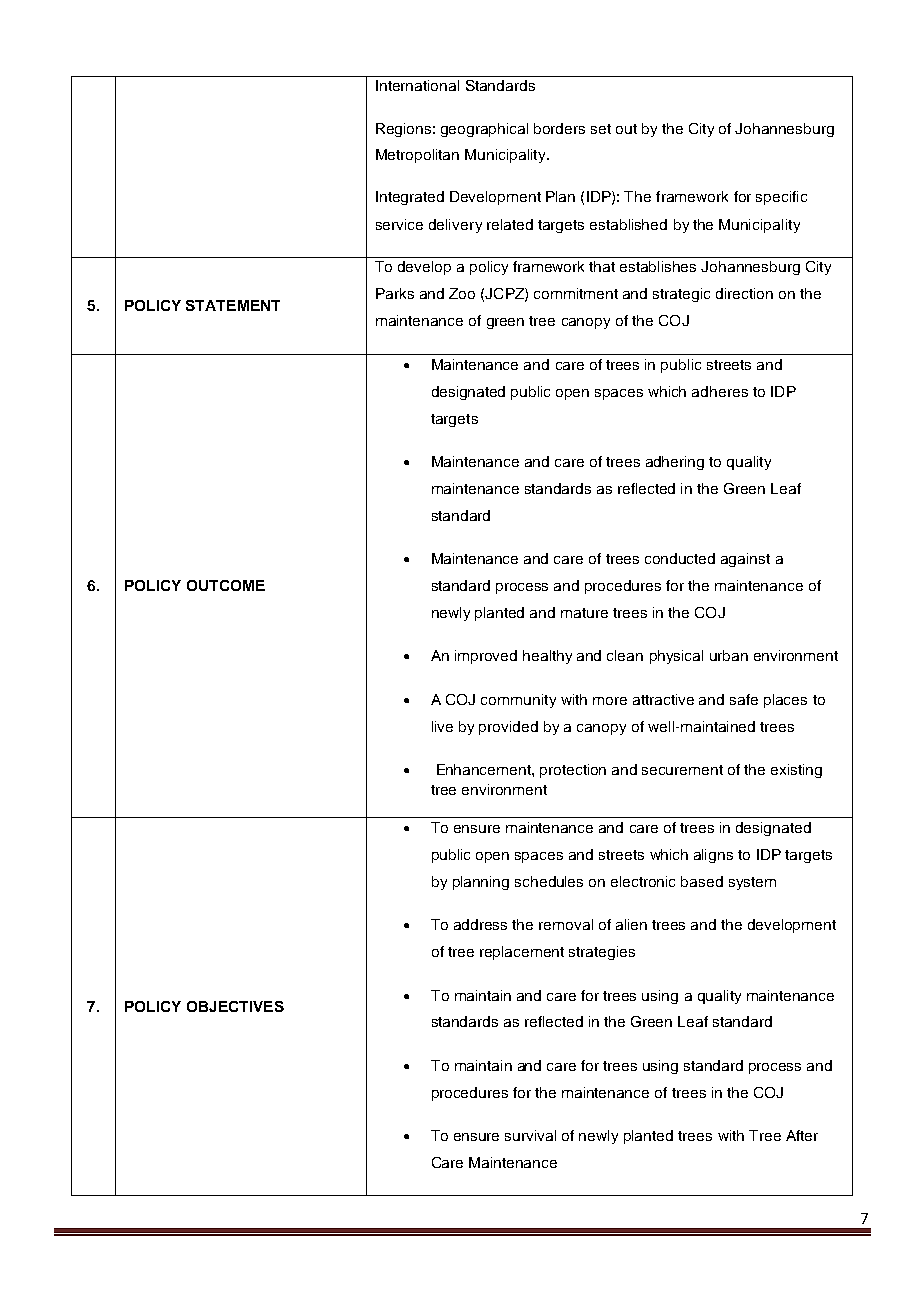 The width and height of the image is (924, 1308). I want to click on OBJECTIVES, so click(235, 1006).
